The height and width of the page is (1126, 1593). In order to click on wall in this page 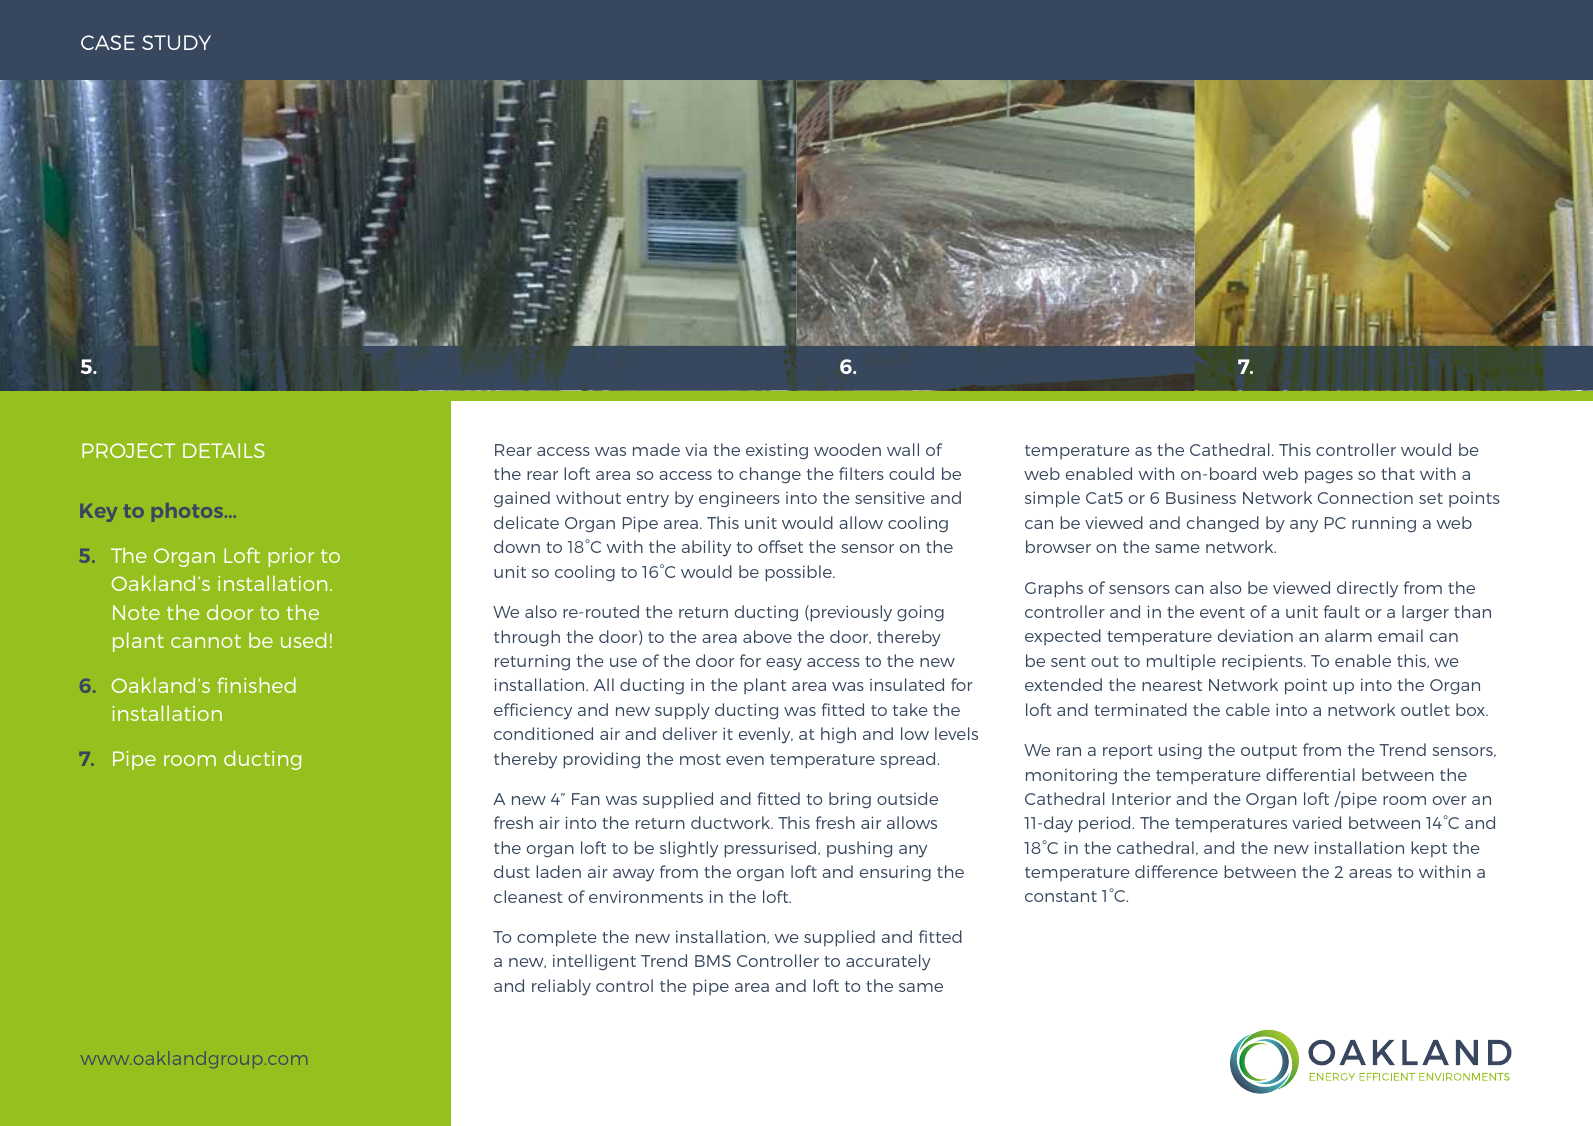, I will do `click(903, 449)`.
